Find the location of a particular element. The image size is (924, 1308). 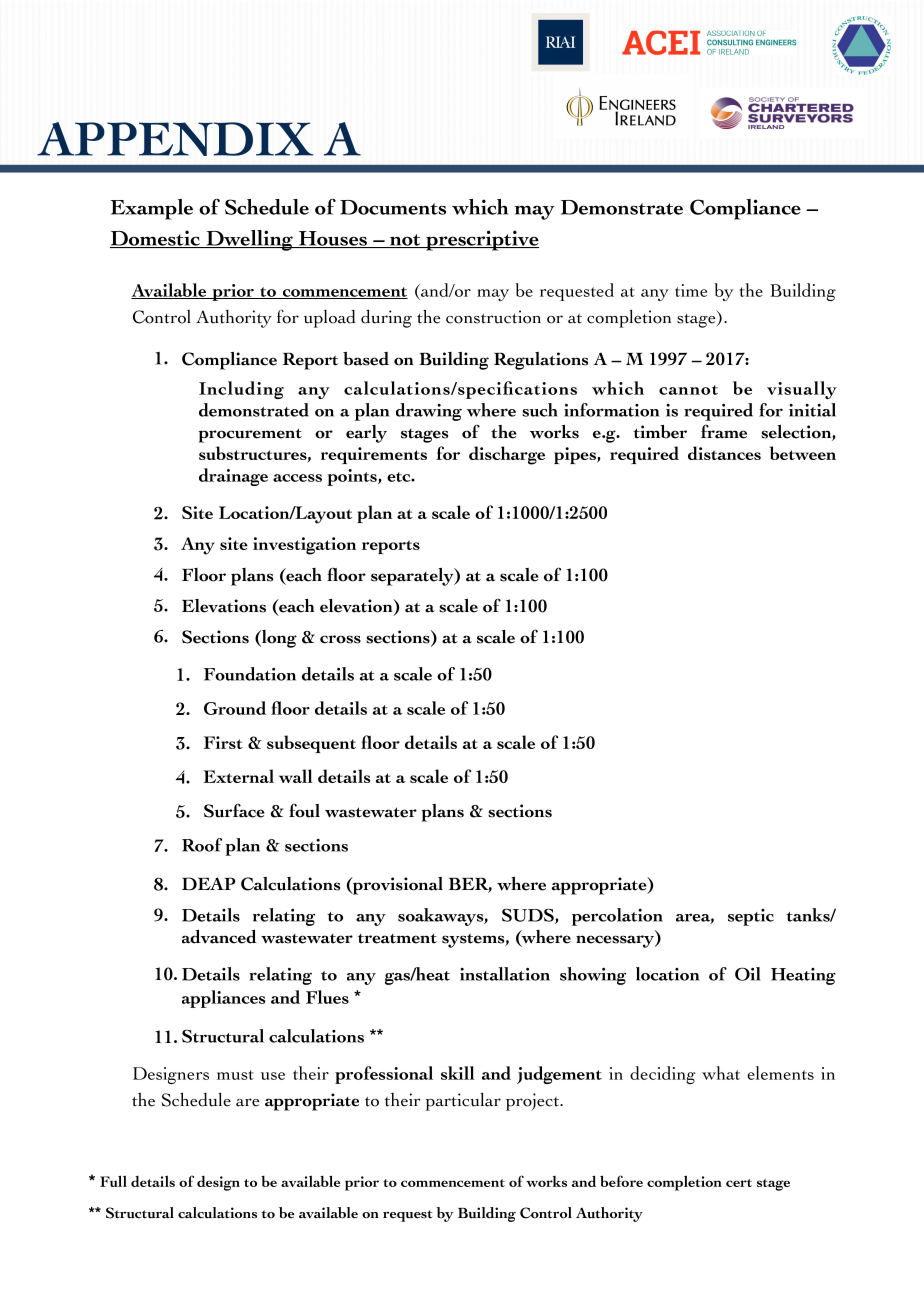

septic is located at coordinates (751, 917).
